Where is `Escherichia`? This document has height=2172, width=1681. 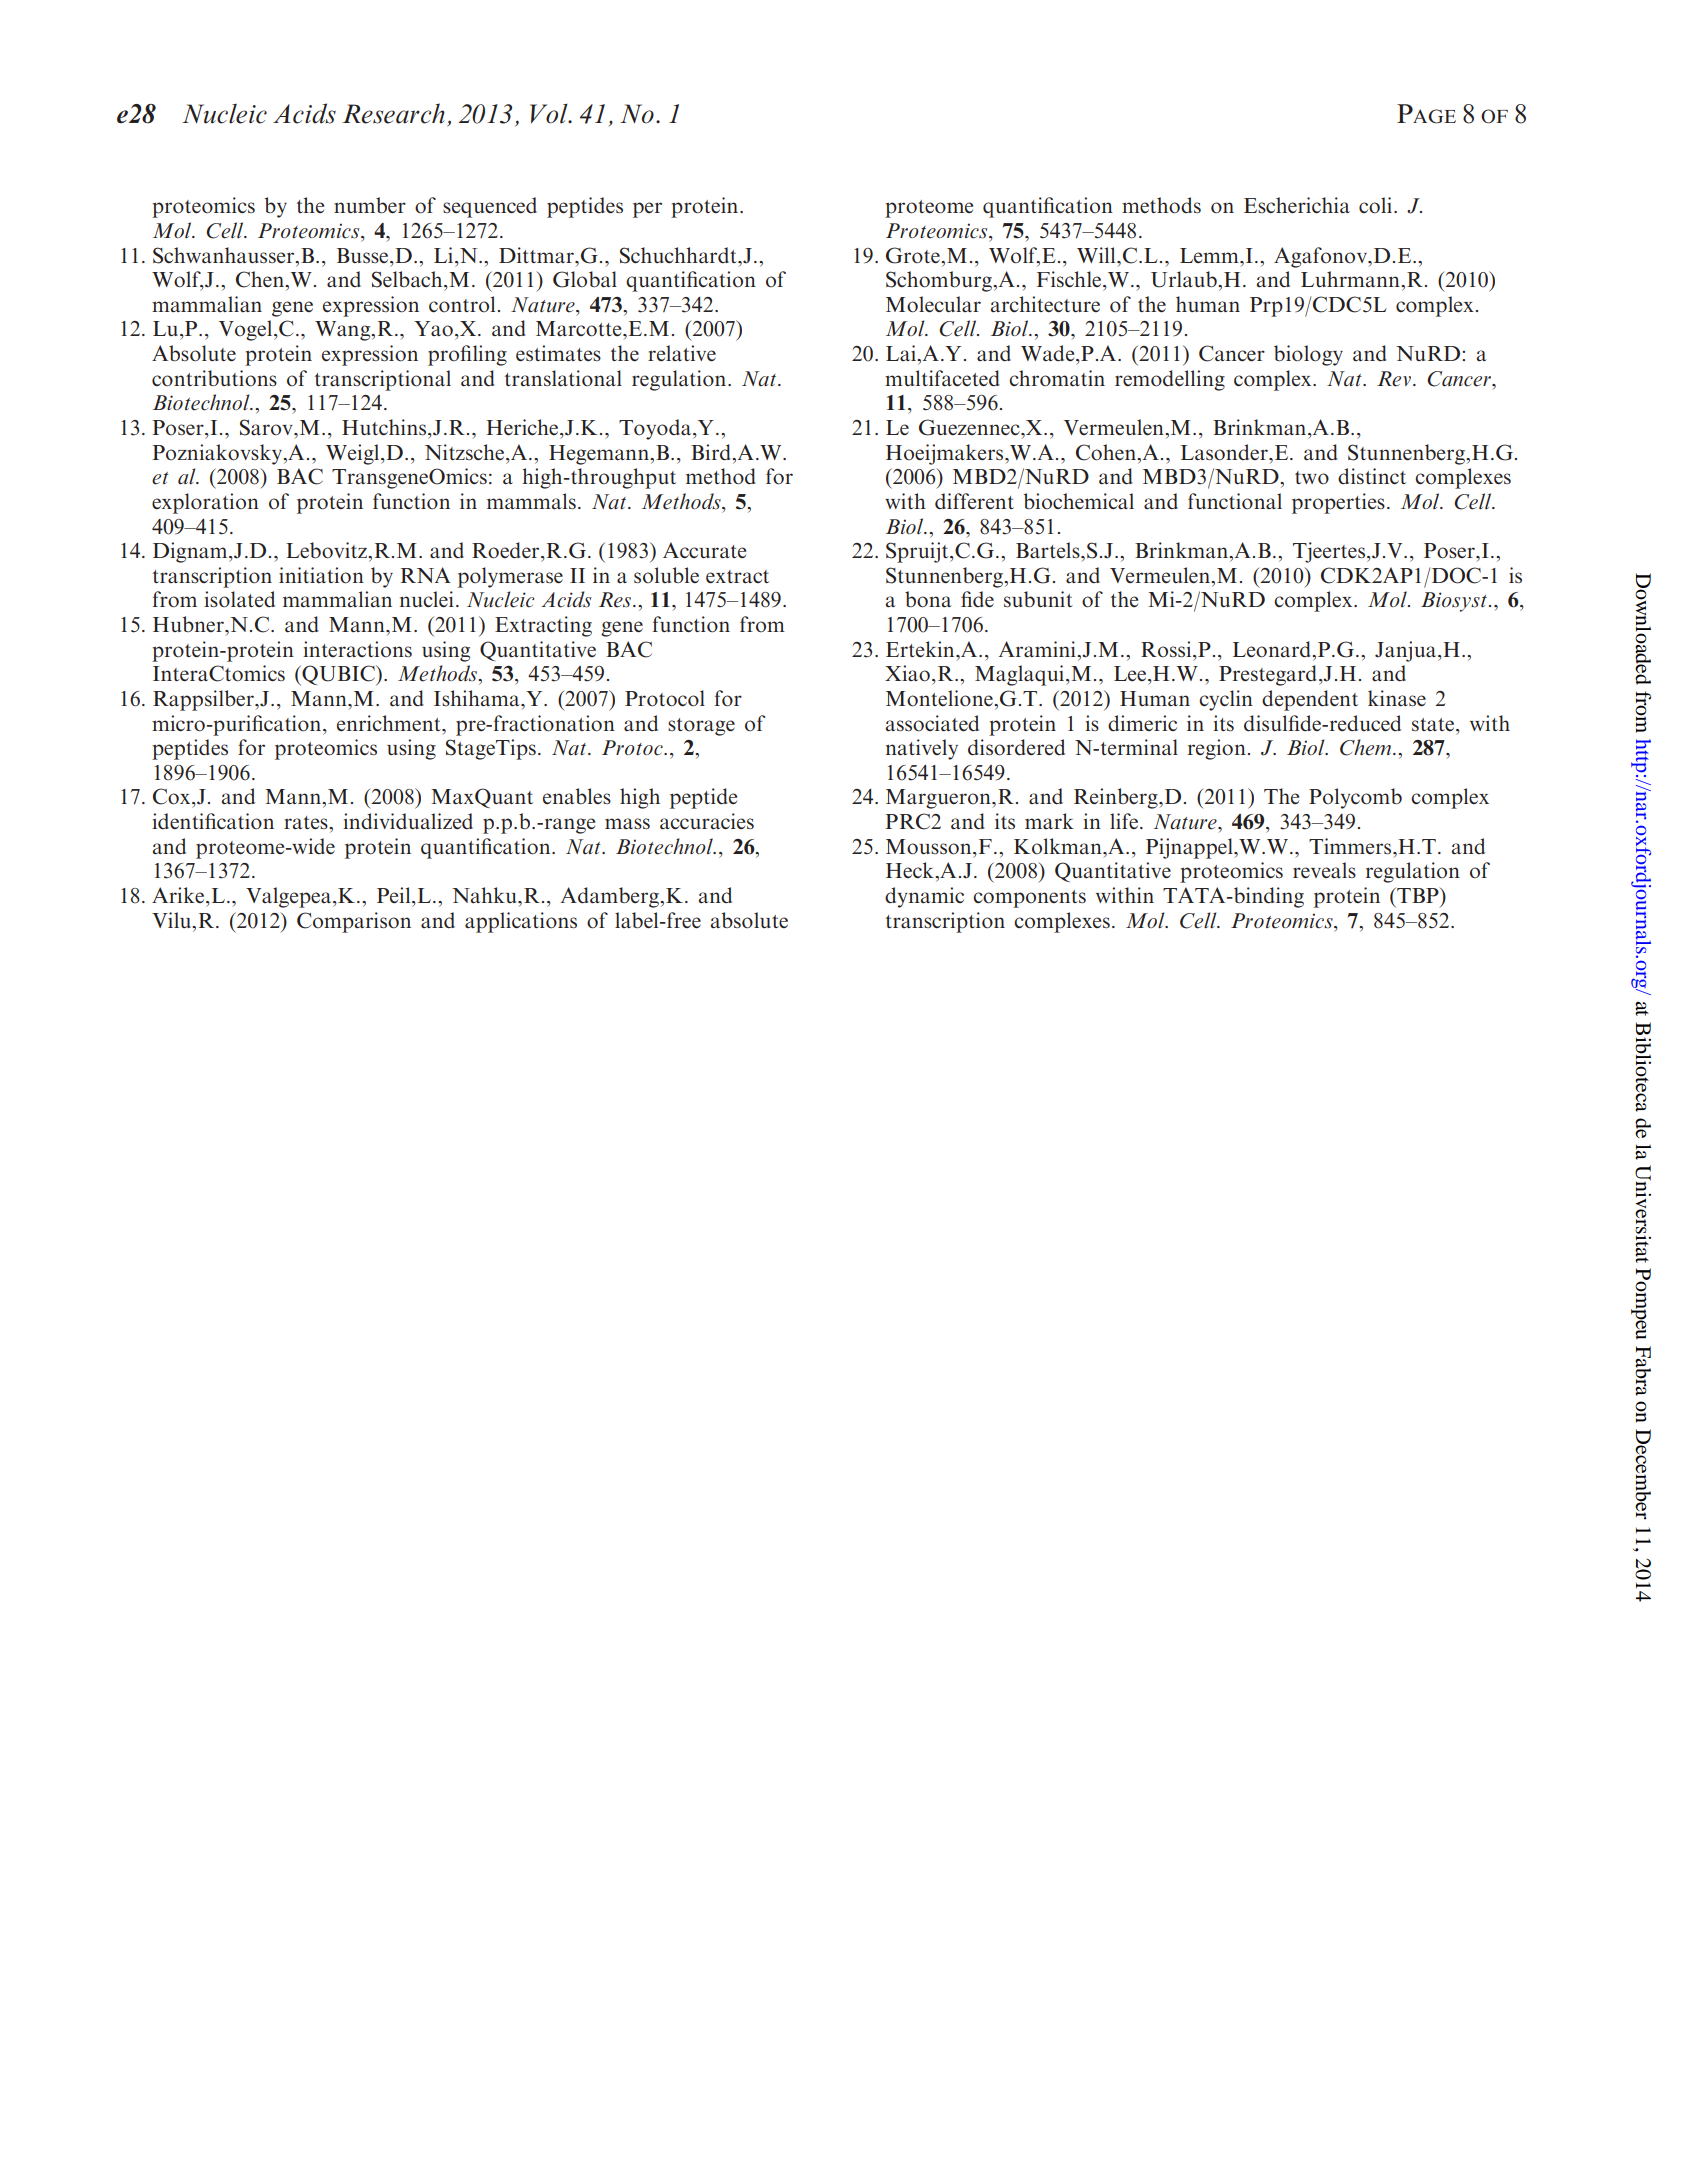
Escherichia is located at coordinates (1297, 205).
